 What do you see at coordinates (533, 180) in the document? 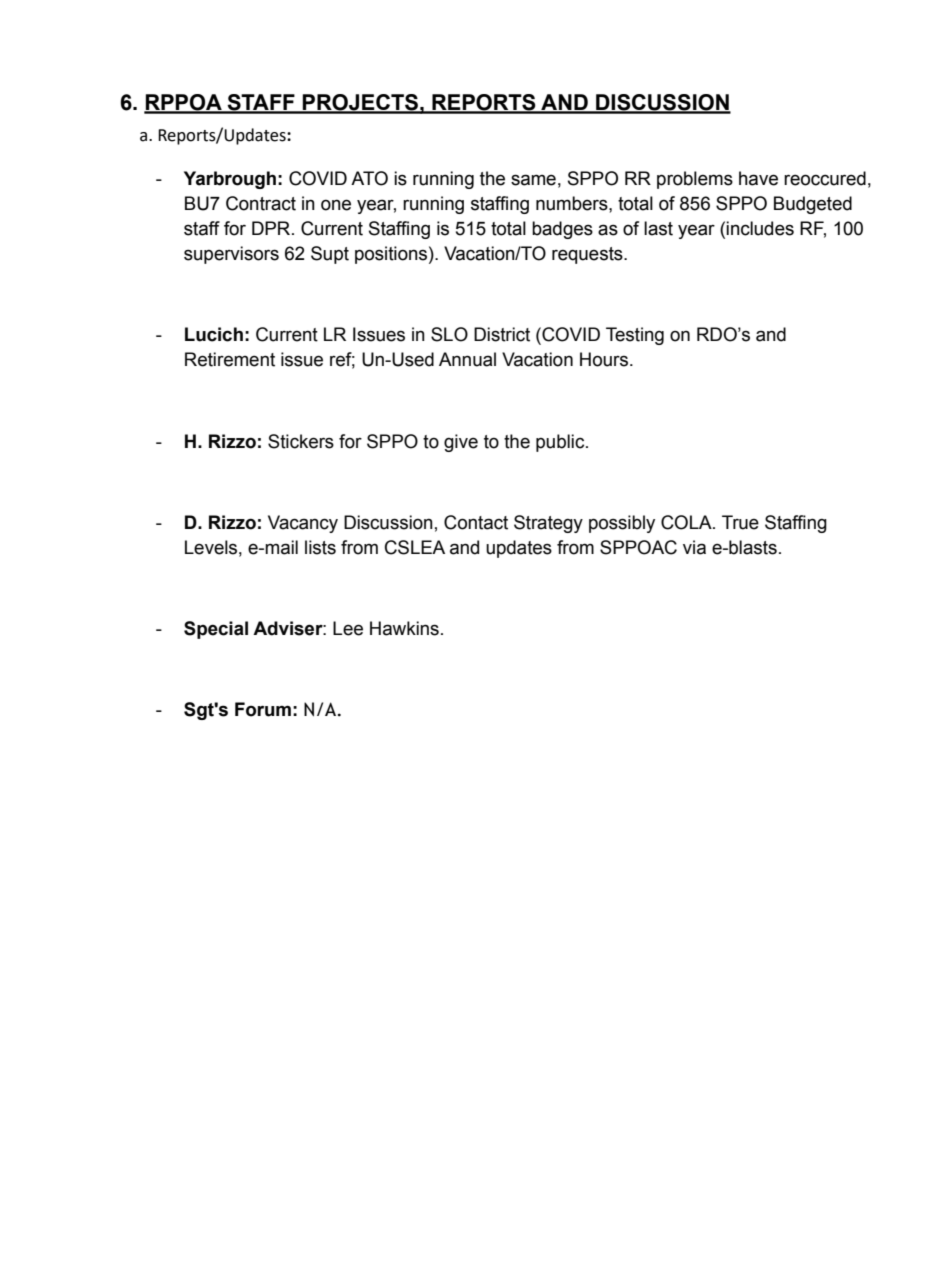
I see `same` at bounding box center [533, 180].
